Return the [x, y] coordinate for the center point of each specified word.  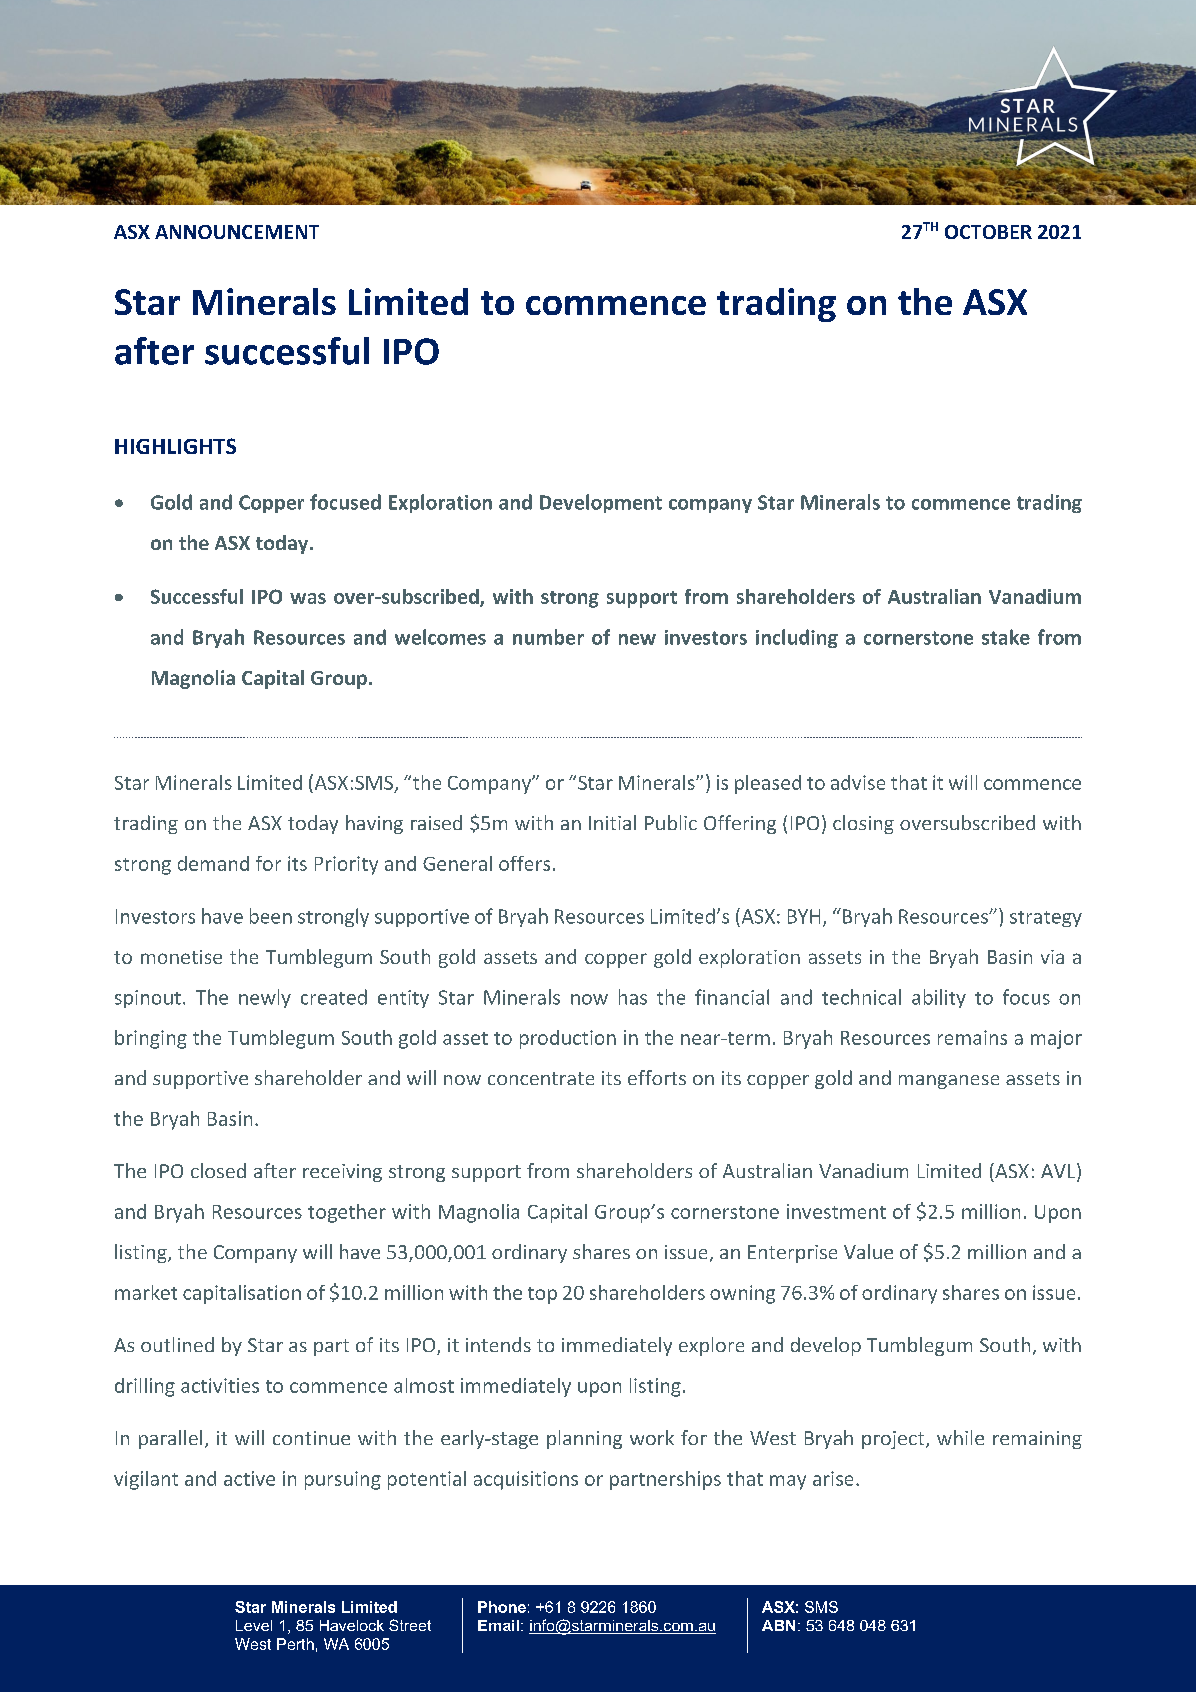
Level [254, 1625]
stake [1006, 637]
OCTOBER [988, 232]
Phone [502, 1607]
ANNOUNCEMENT [237, 232]
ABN [778, 1625]
